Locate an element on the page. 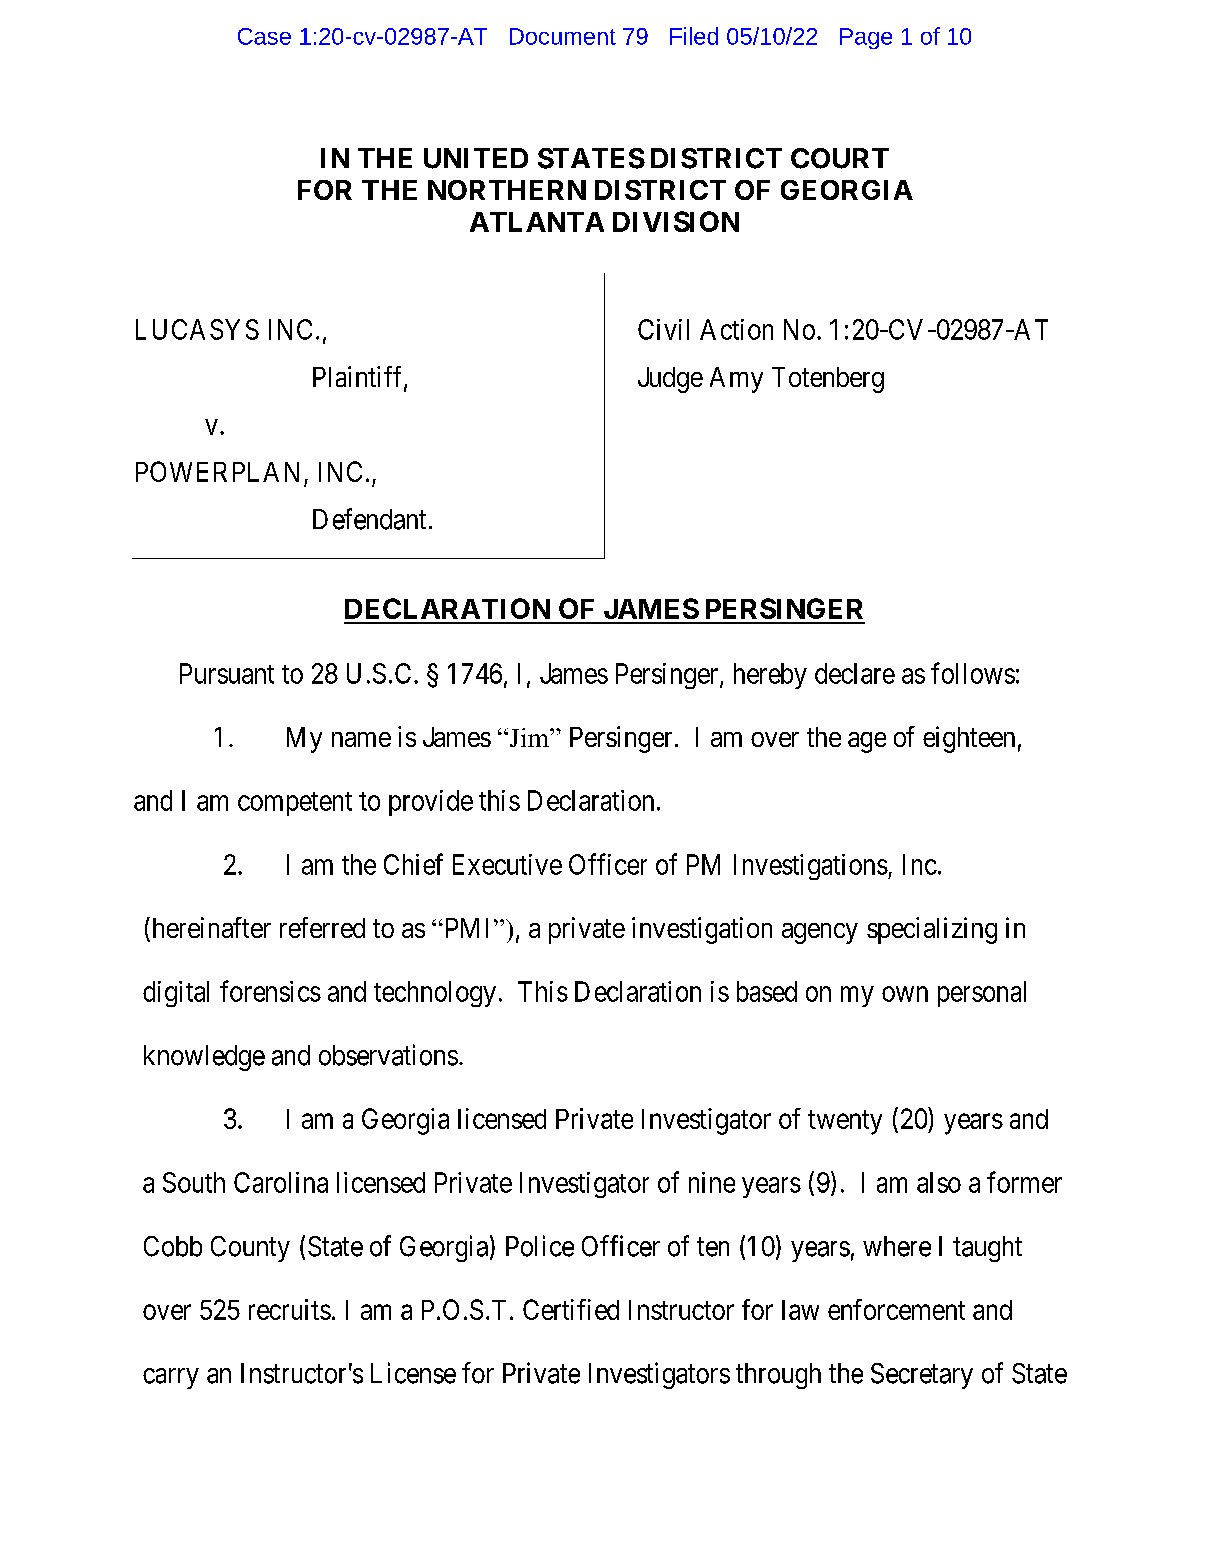 This page has height=1565, width=1209. Pursuant is located at coordinates (227, 673).
